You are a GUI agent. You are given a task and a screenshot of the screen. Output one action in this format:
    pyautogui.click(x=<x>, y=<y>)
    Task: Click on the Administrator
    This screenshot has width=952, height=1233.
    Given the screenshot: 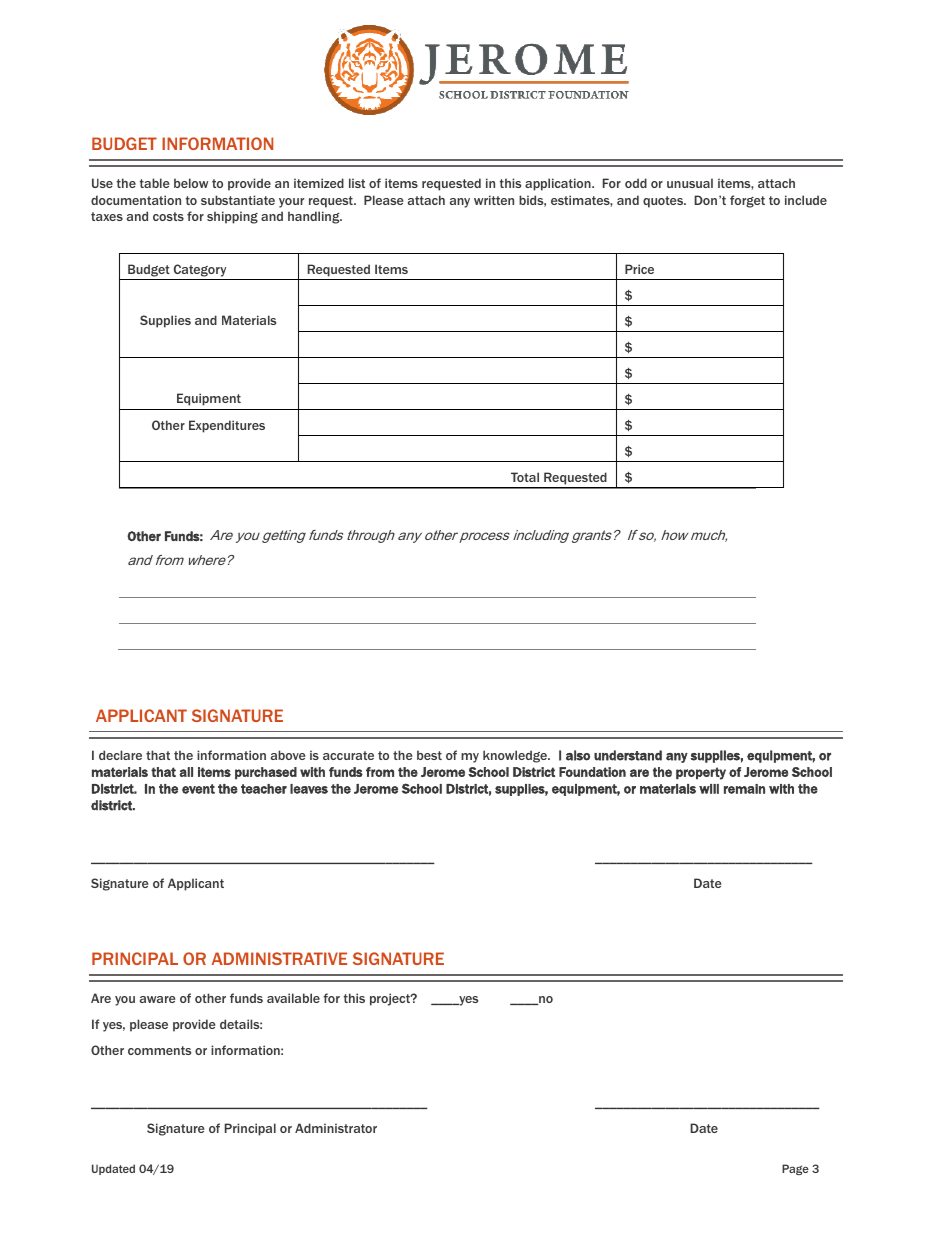 What is the action you would take?
    pyautogui.click(x=336, y=1128)
